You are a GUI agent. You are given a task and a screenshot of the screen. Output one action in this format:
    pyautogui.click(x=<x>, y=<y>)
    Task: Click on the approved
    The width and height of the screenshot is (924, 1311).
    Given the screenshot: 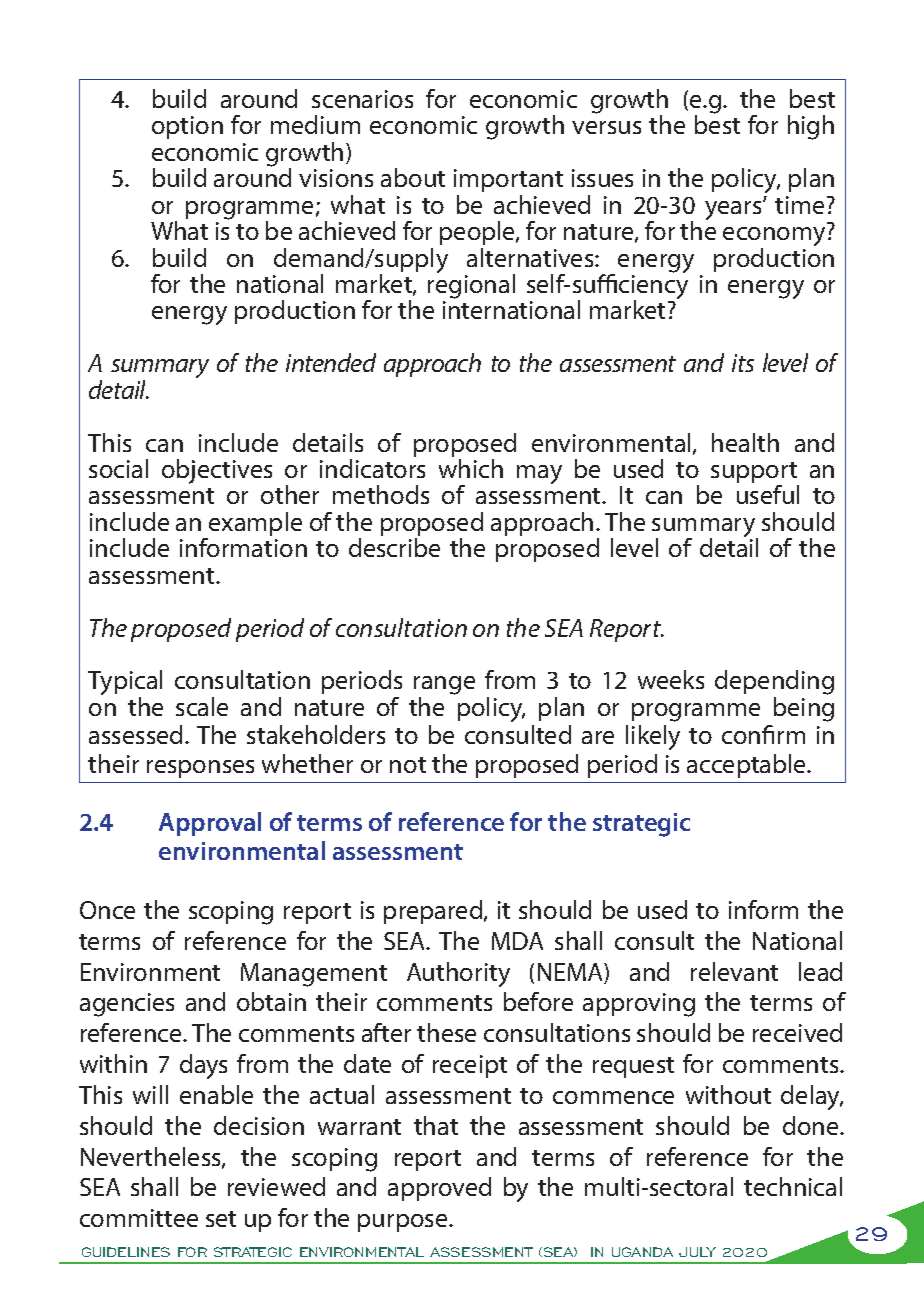 What is the action you would take?
    pyautogui.click(x=439, y=1189)
